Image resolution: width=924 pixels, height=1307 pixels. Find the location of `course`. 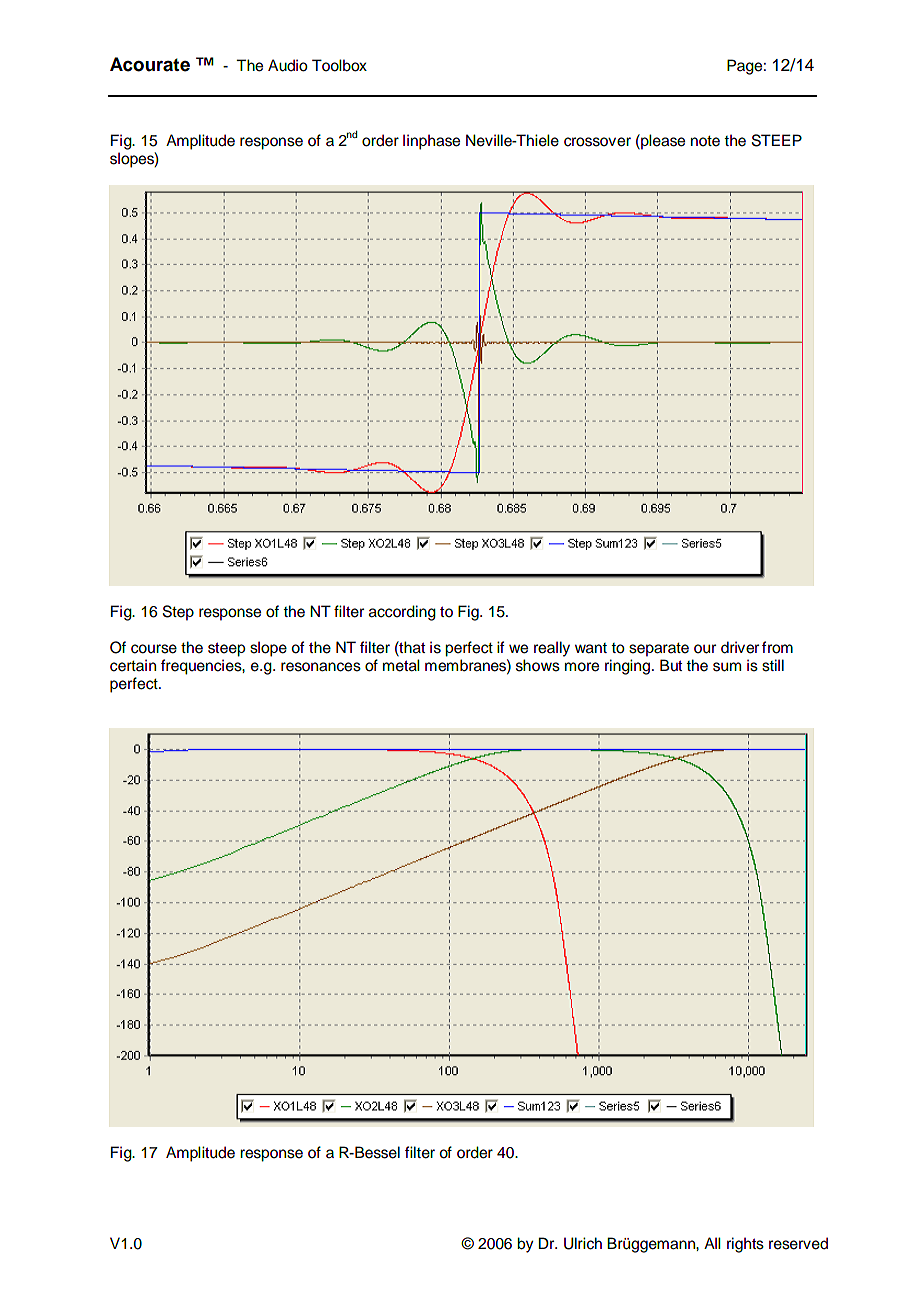

course is located at coordinates (154, 649).
